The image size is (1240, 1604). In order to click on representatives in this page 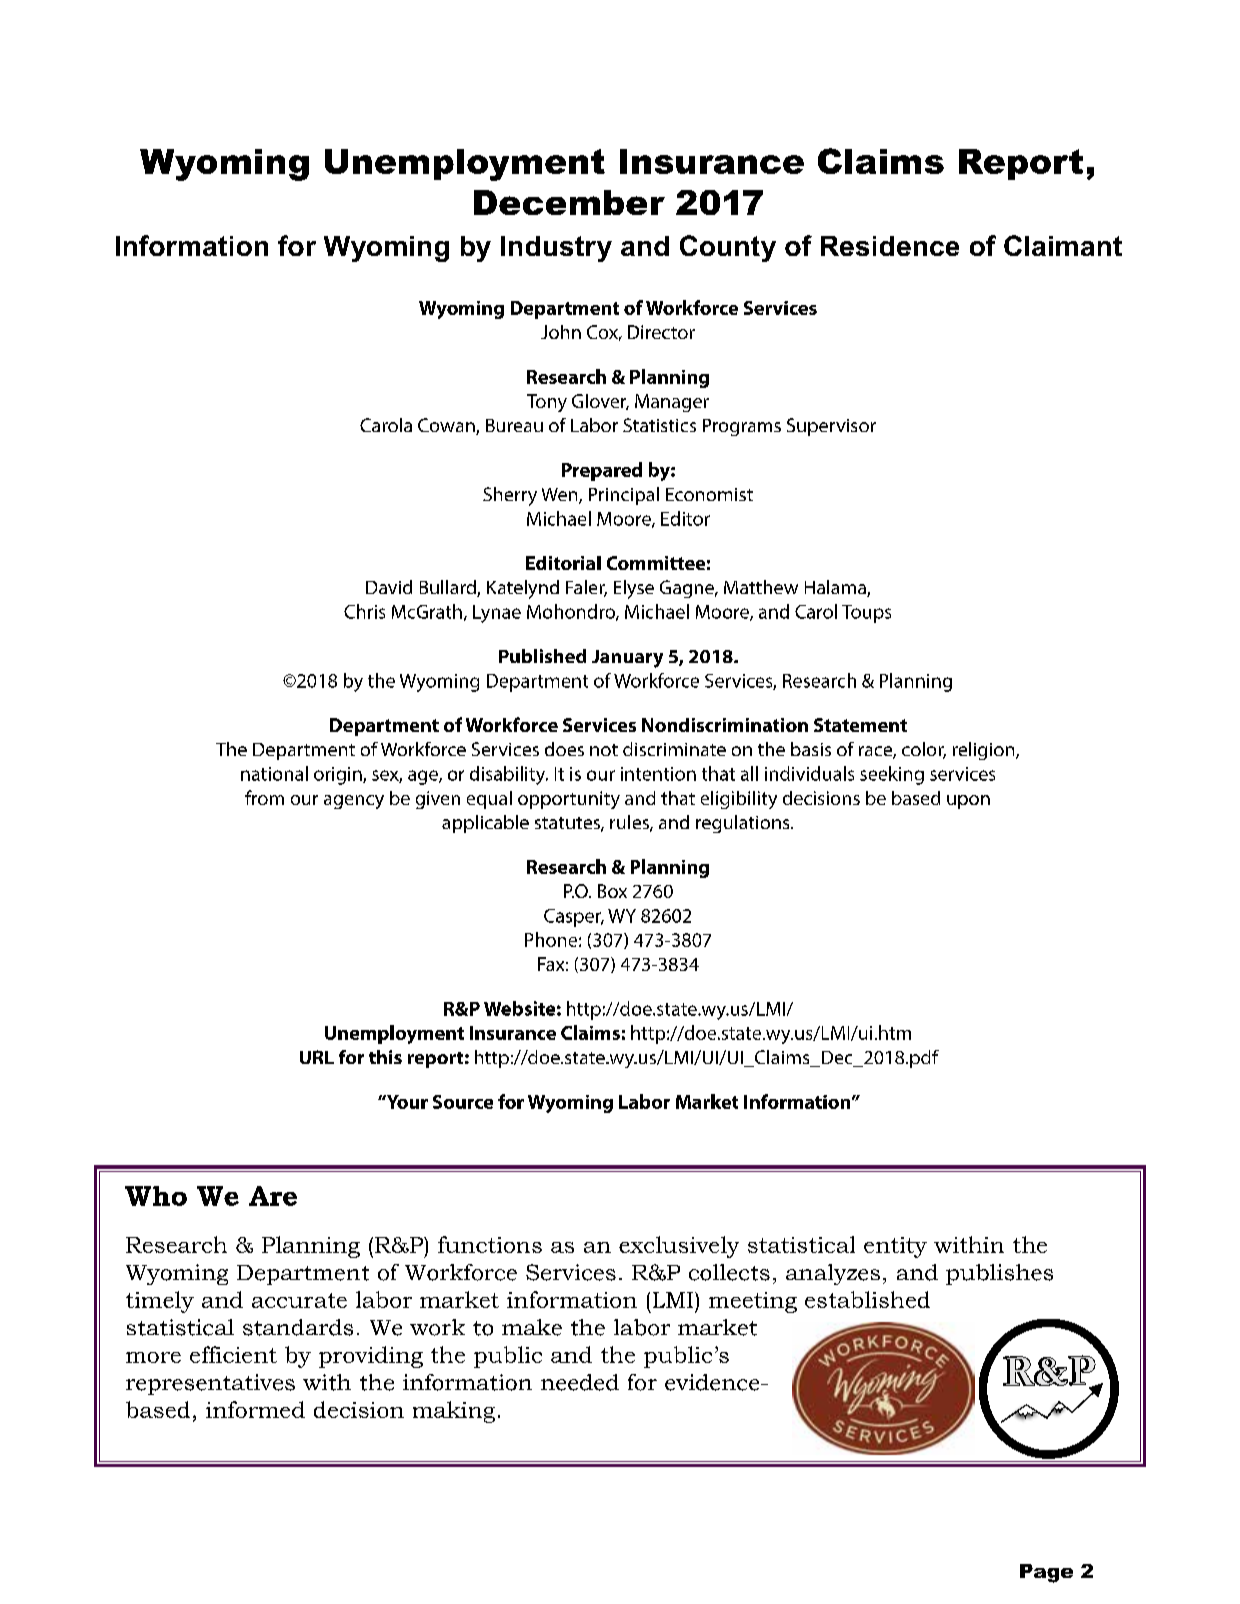, I will do `click(210, 1384)`.
